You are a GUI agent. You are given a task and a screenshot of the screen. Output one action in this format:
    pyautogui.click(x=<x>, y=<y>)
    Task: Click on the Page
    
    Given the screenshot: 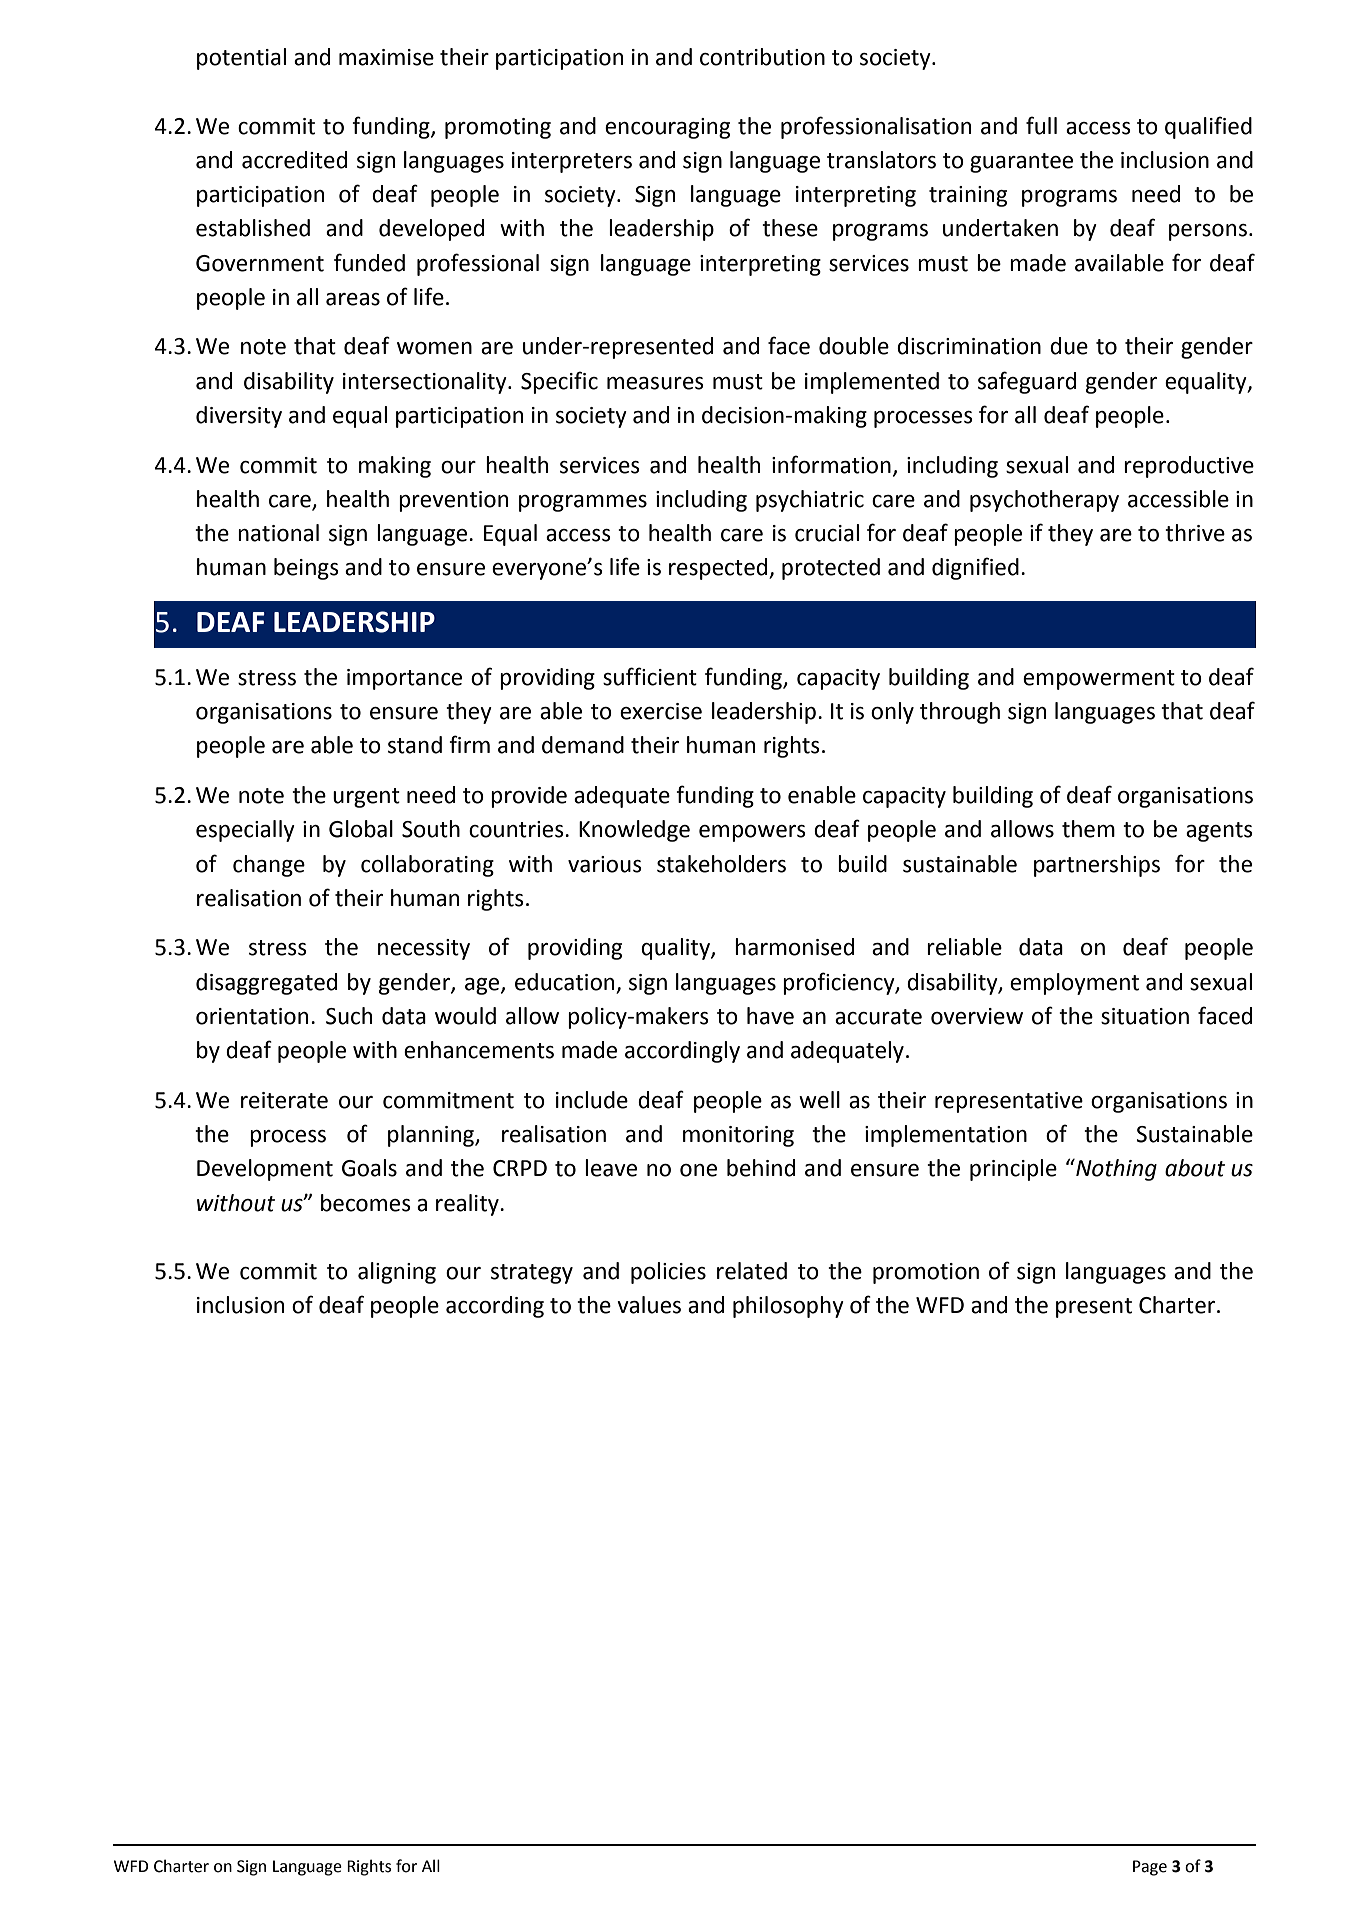 What is the action you would take?
    pyautogui.click(x=1150, y=1868)
